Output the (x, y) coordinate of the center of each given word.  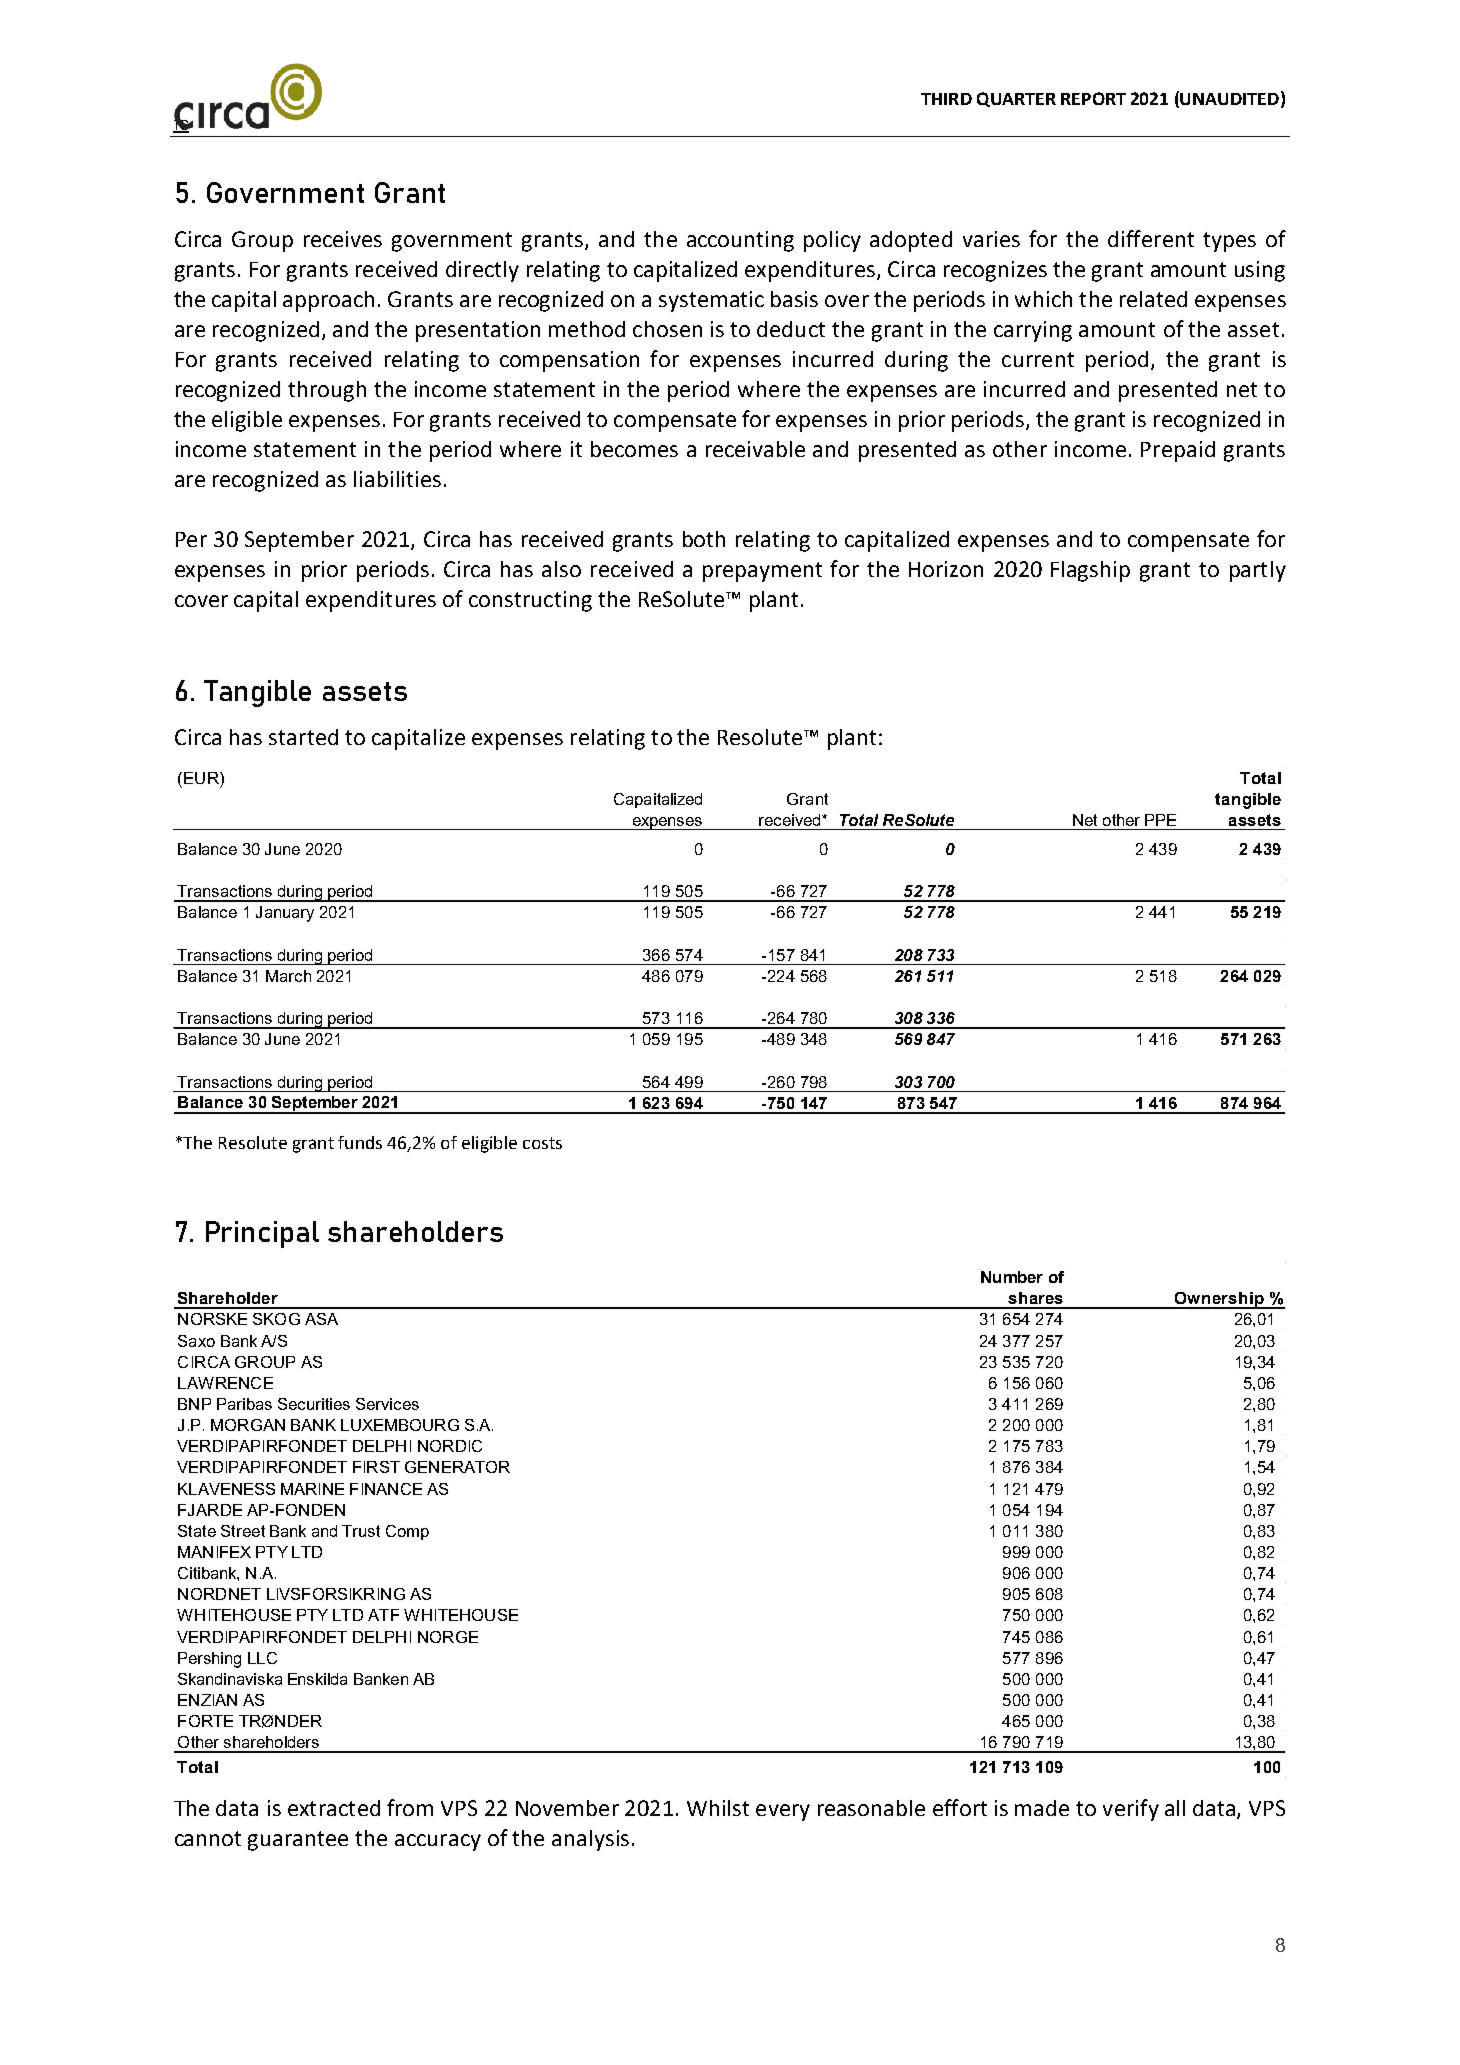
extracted (334, 1808)
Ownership (1219, 1300)
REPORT (1093, 98)
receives (343, 239)
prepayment (762, 572)
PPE (1160, 820)
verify (1131, 1810)
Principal (262, 1234)
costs (542, 1143)
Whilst (718, 1808)
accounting (740, 241)
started (303, 737)
